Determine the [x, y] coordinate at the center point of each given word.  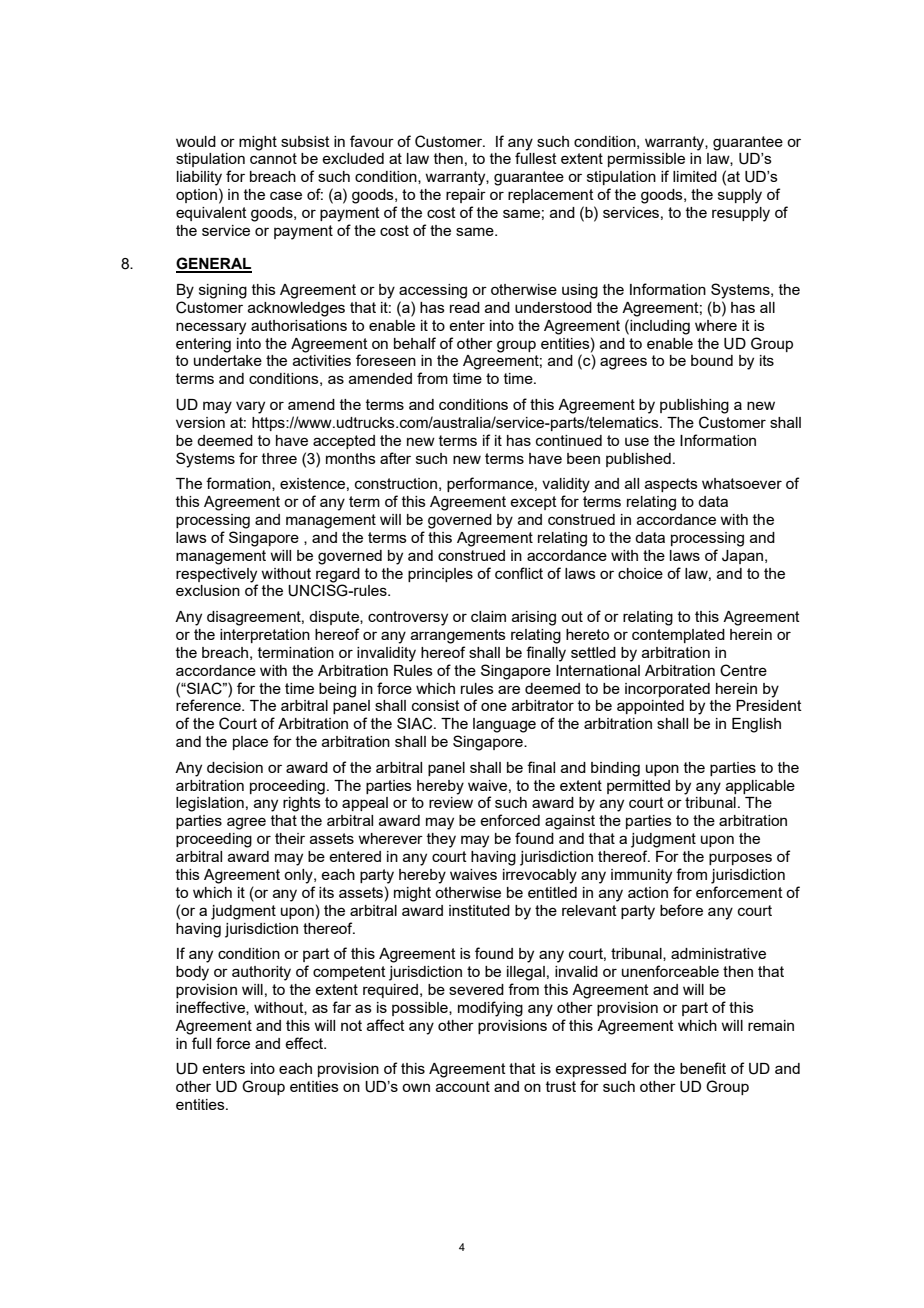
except [533, 503]
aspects [671, 485]
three [279, 458]
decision [235, 767]
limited [695, 176]
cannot [273, 158]
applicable [760, 787]
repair [466, 196]
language [504, 725]
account [463, 1086]
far [341, 1007]
